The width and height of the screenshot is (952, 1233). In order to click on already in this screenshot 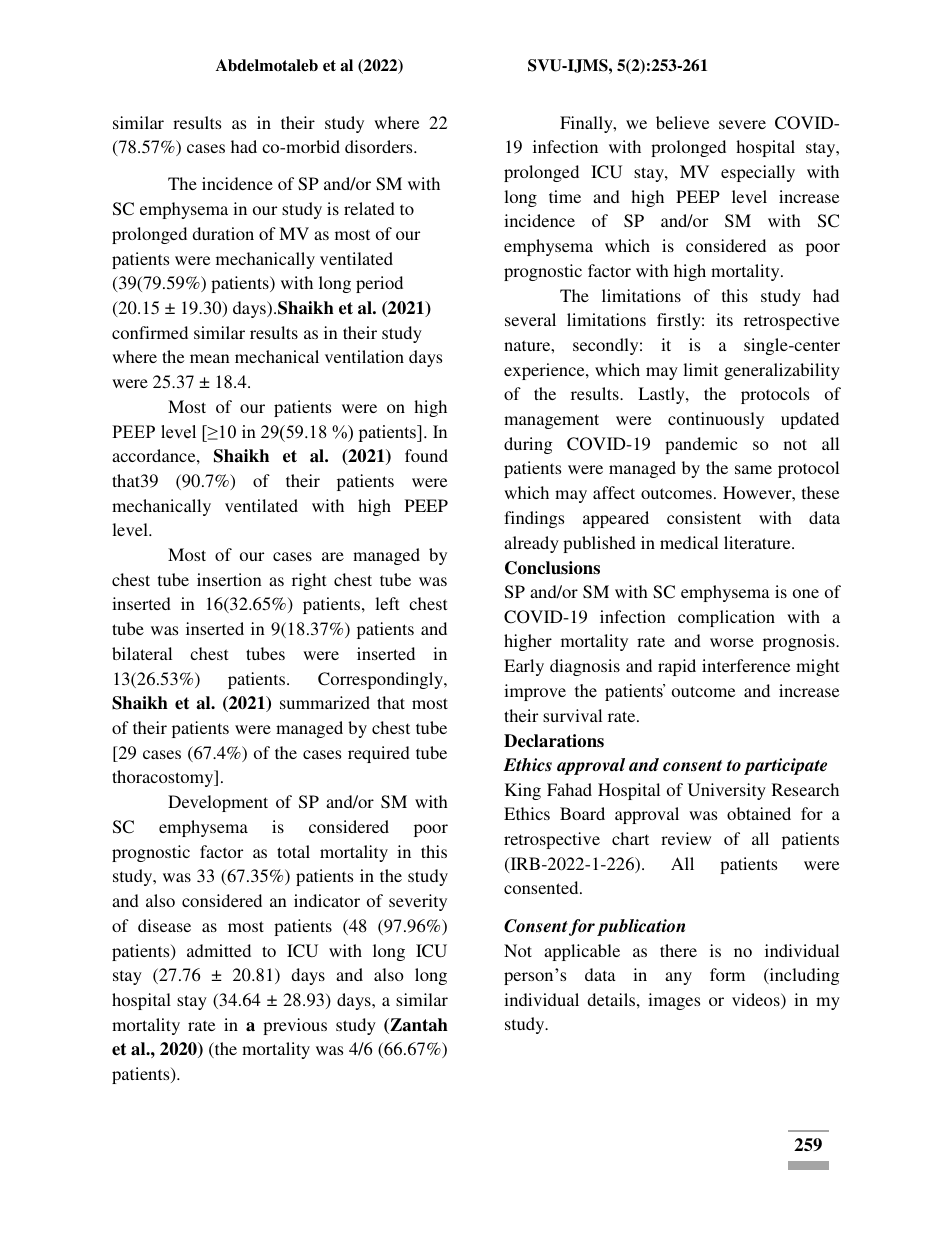, I will do `click(531, 544)`.
